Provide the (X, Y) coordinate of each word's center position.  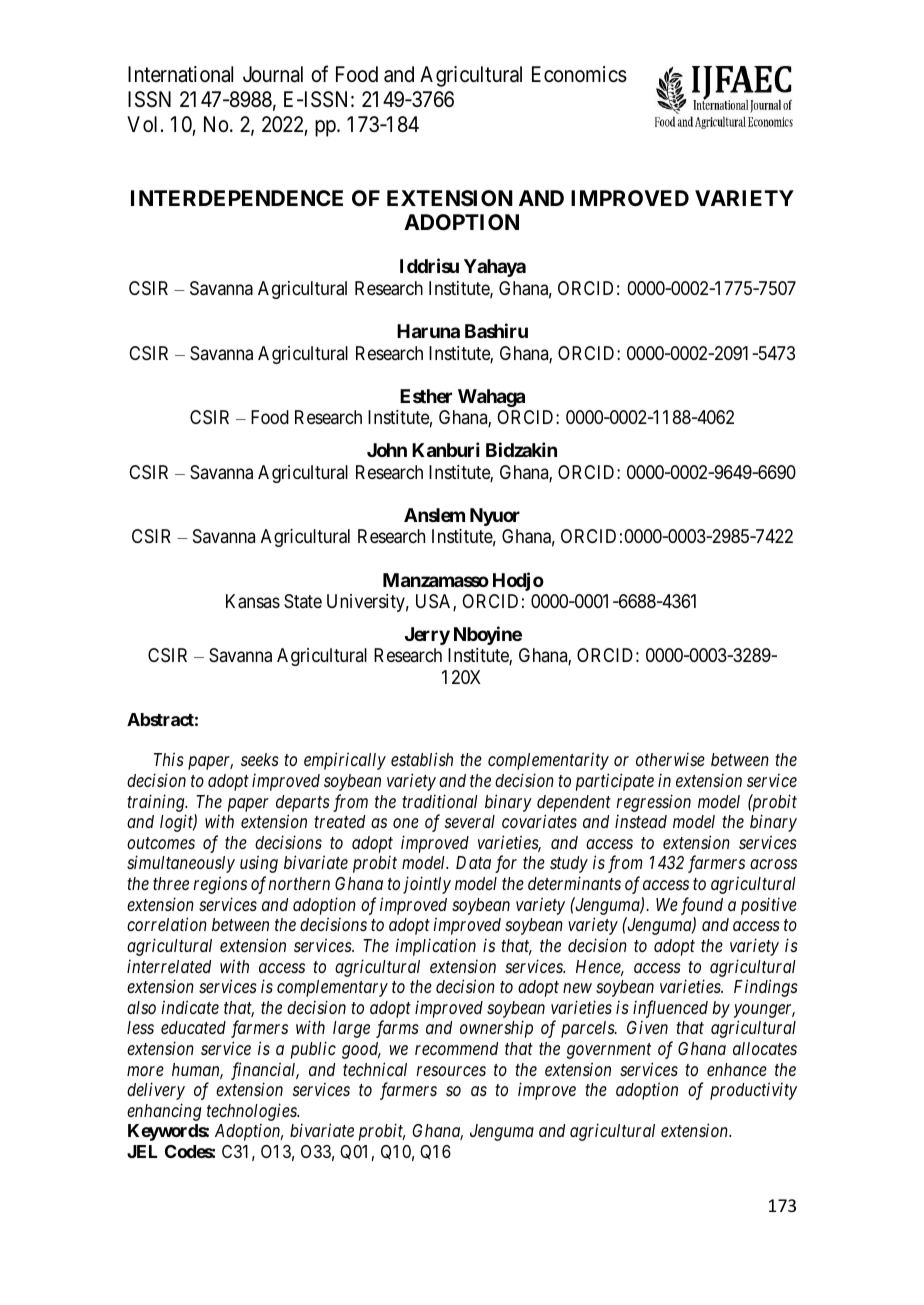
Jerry (427, 636)
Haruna (428, 331)
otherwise (670, 759)
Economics (579, 74)
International (180, 74)
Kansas (253, 601)
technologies (253, 1112)
